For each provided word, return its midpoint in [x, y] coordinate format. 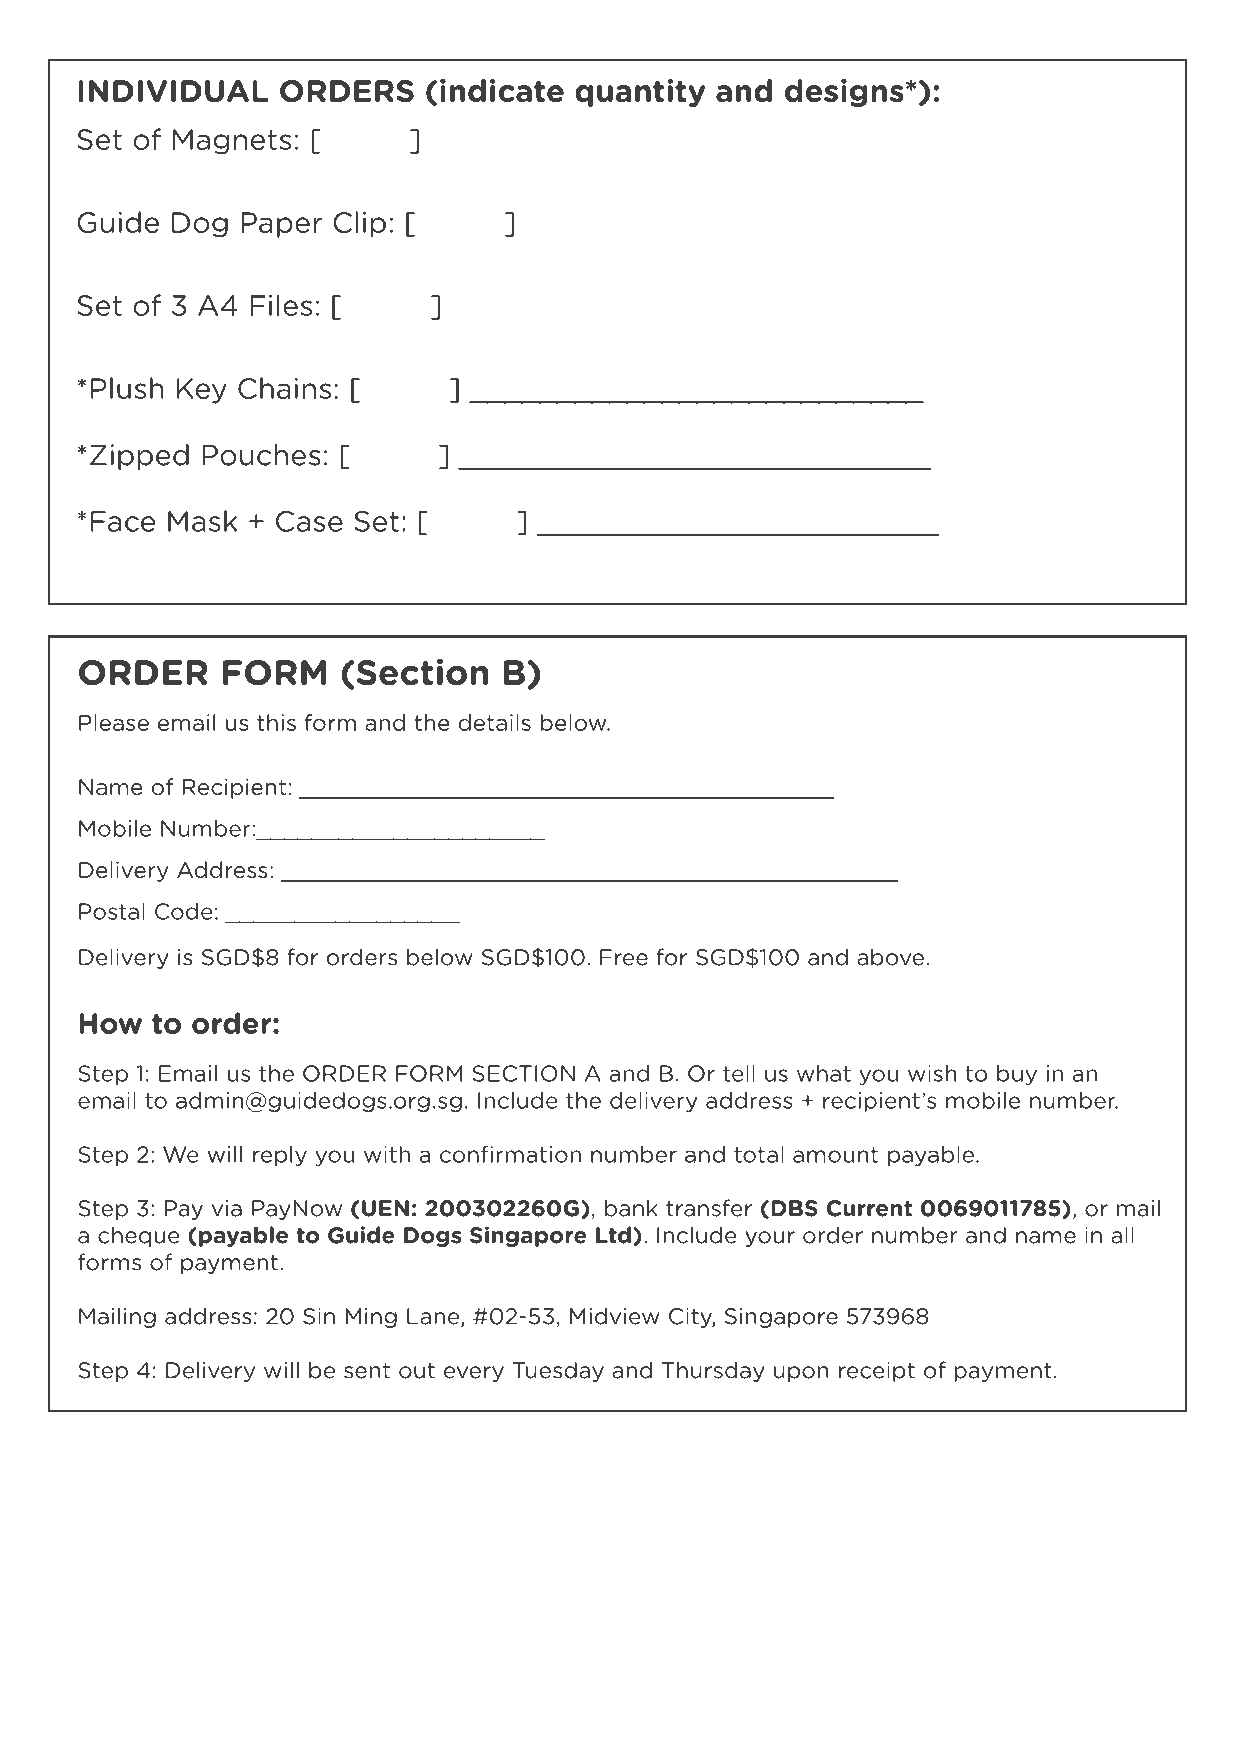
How [110, 1023]
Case [309, 521]
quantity [640, 93]
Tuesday [558, 1371]
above [890, 957]
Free [624, 957]
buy [1017, 1075]
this [276, 722]
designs [844, 93]
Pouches [261, 455]
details [495, 722]
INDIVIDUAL [173, 91]
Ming [371, 1318]
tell [739, 1073]
